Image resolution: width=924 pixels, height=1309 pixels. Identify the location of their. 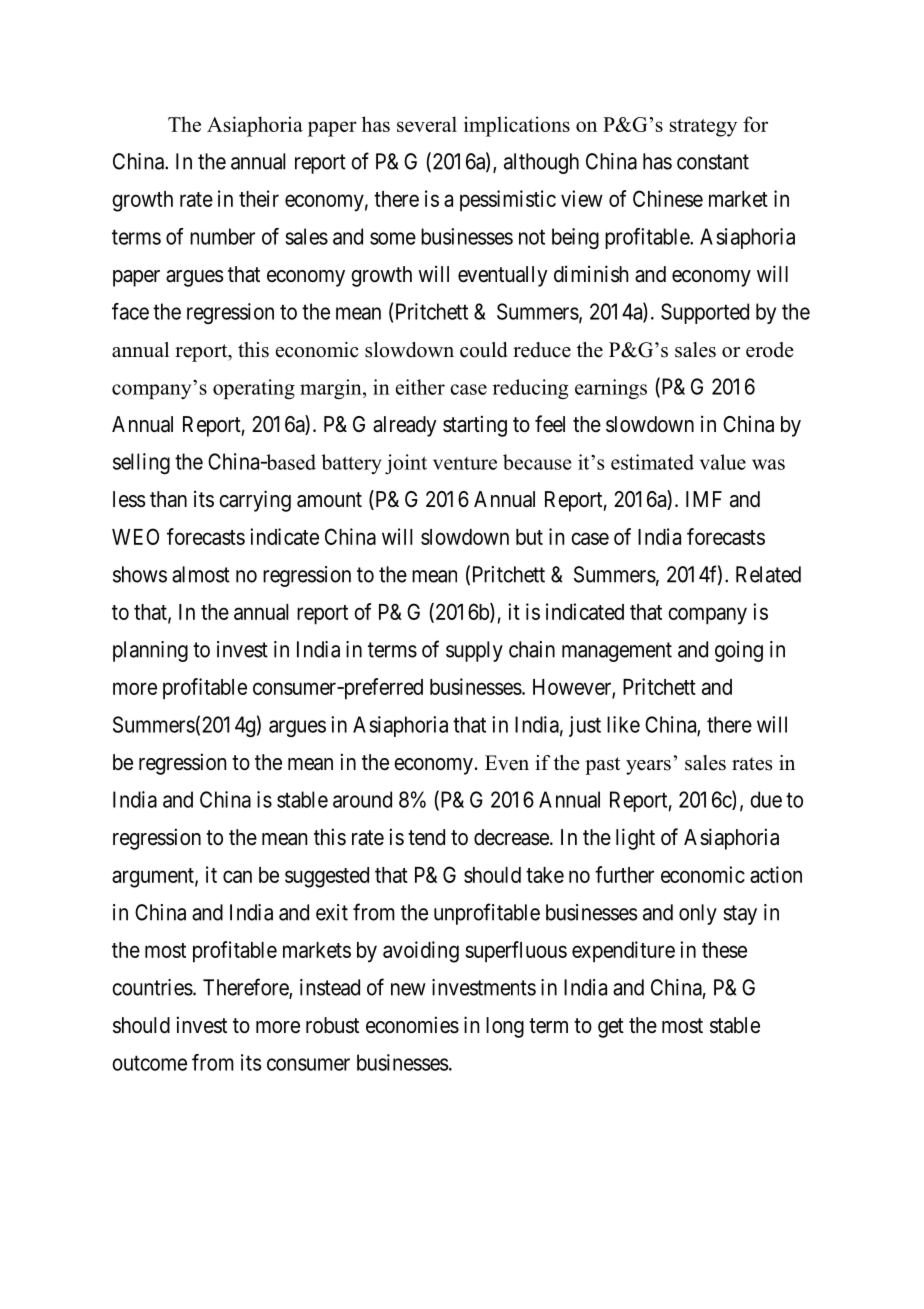
(259, 198).
